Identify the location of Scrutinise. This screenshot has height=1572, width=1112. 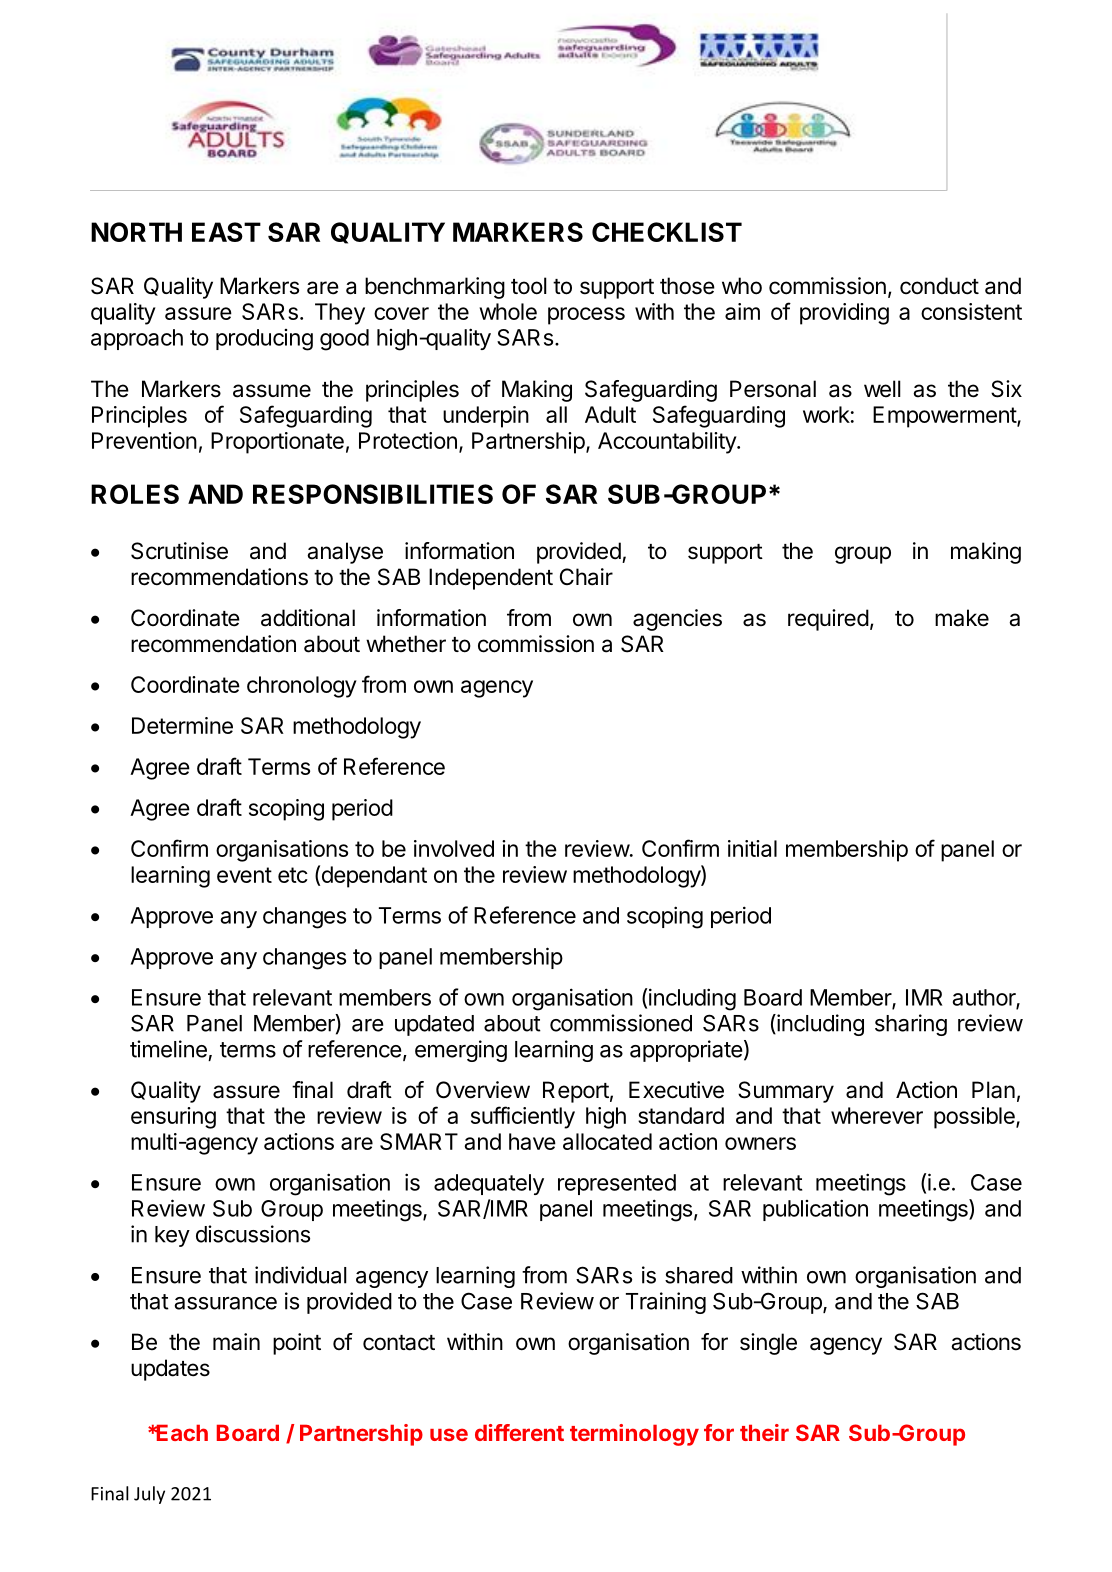
(179, 551).
